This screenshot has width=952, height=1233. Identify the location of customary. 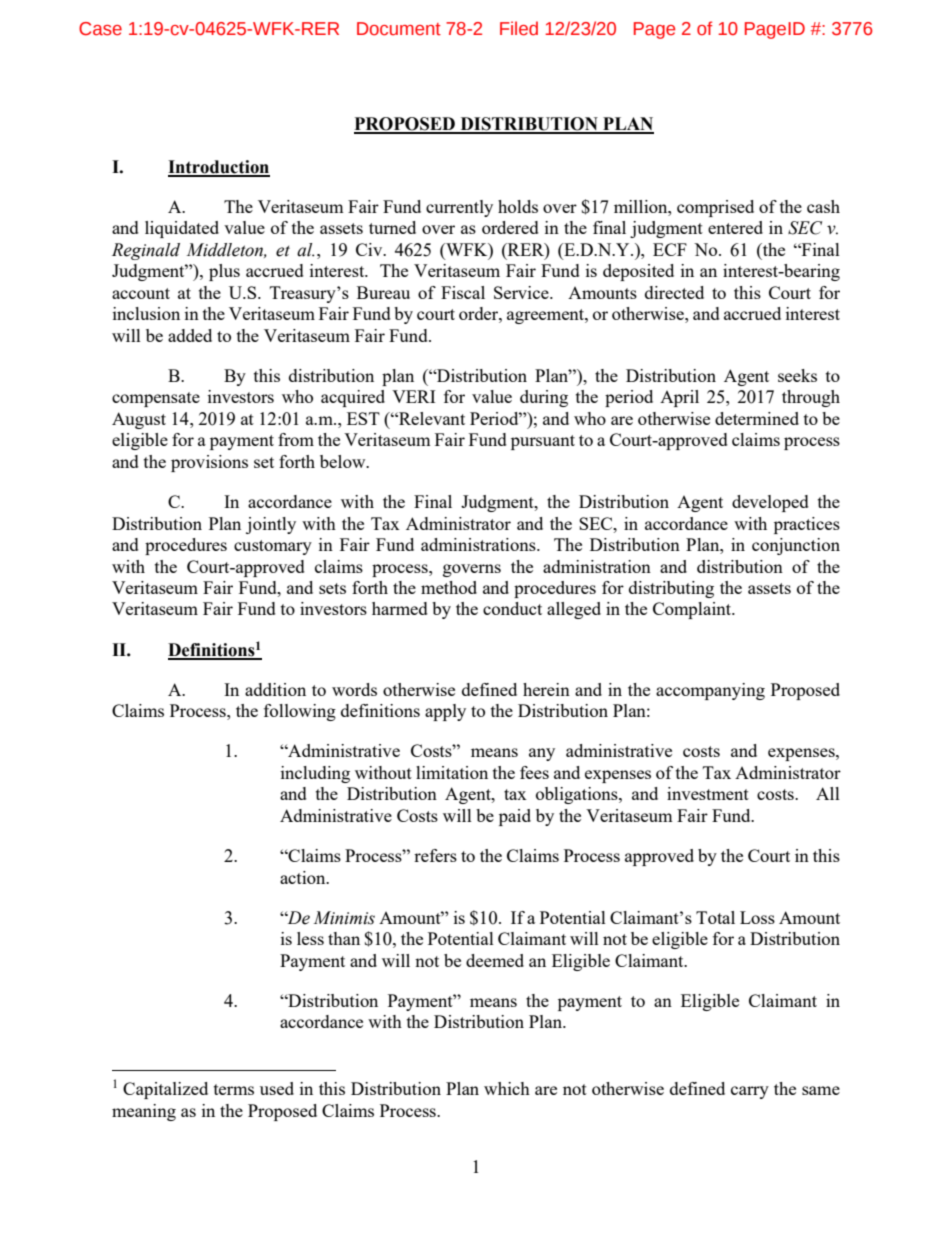
(273, 547).
